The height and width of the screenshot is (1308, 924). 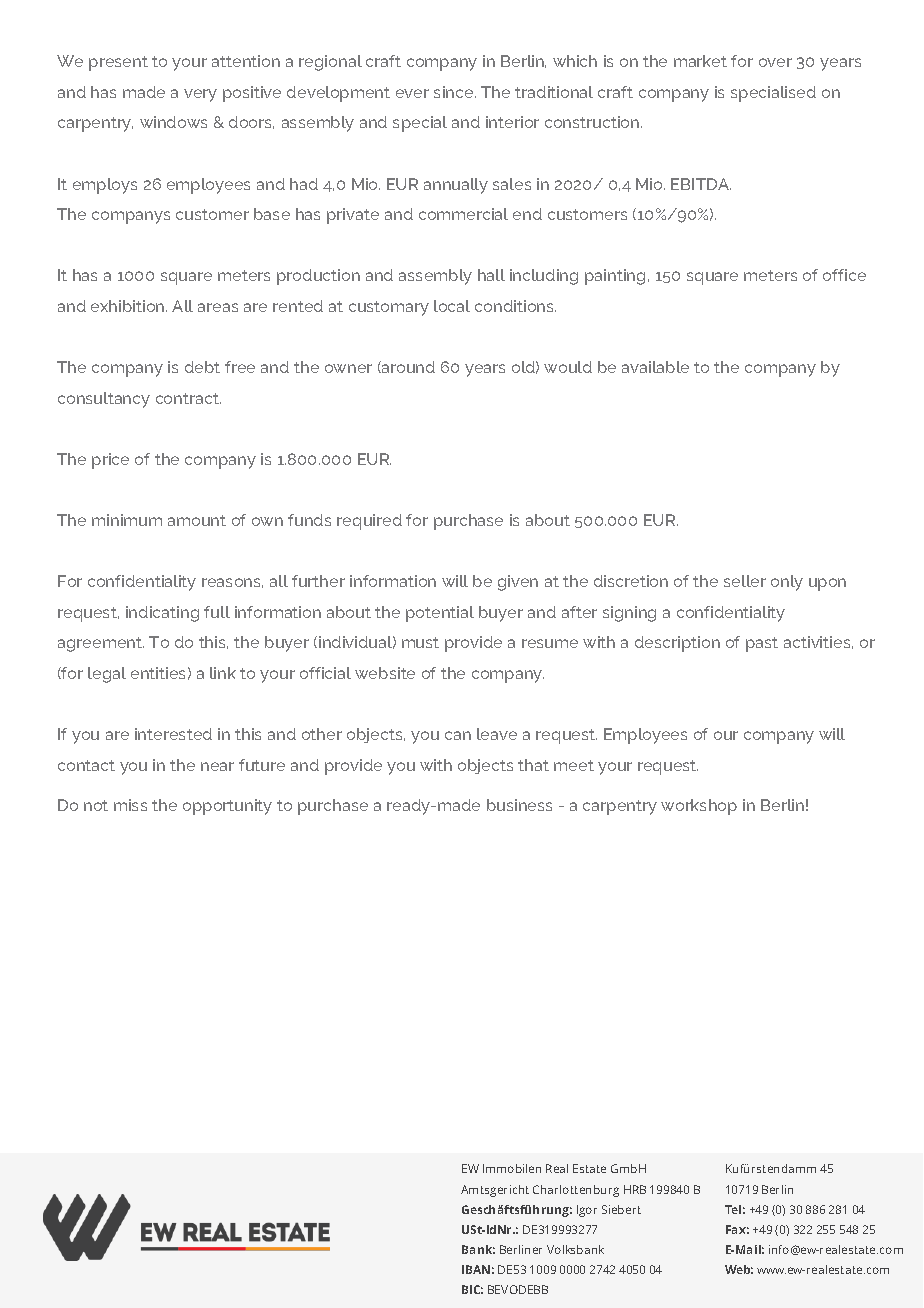 What do you see at coordinates (519, 805) in the screenshot?
I see `business` at bounding box center [519, 805].
